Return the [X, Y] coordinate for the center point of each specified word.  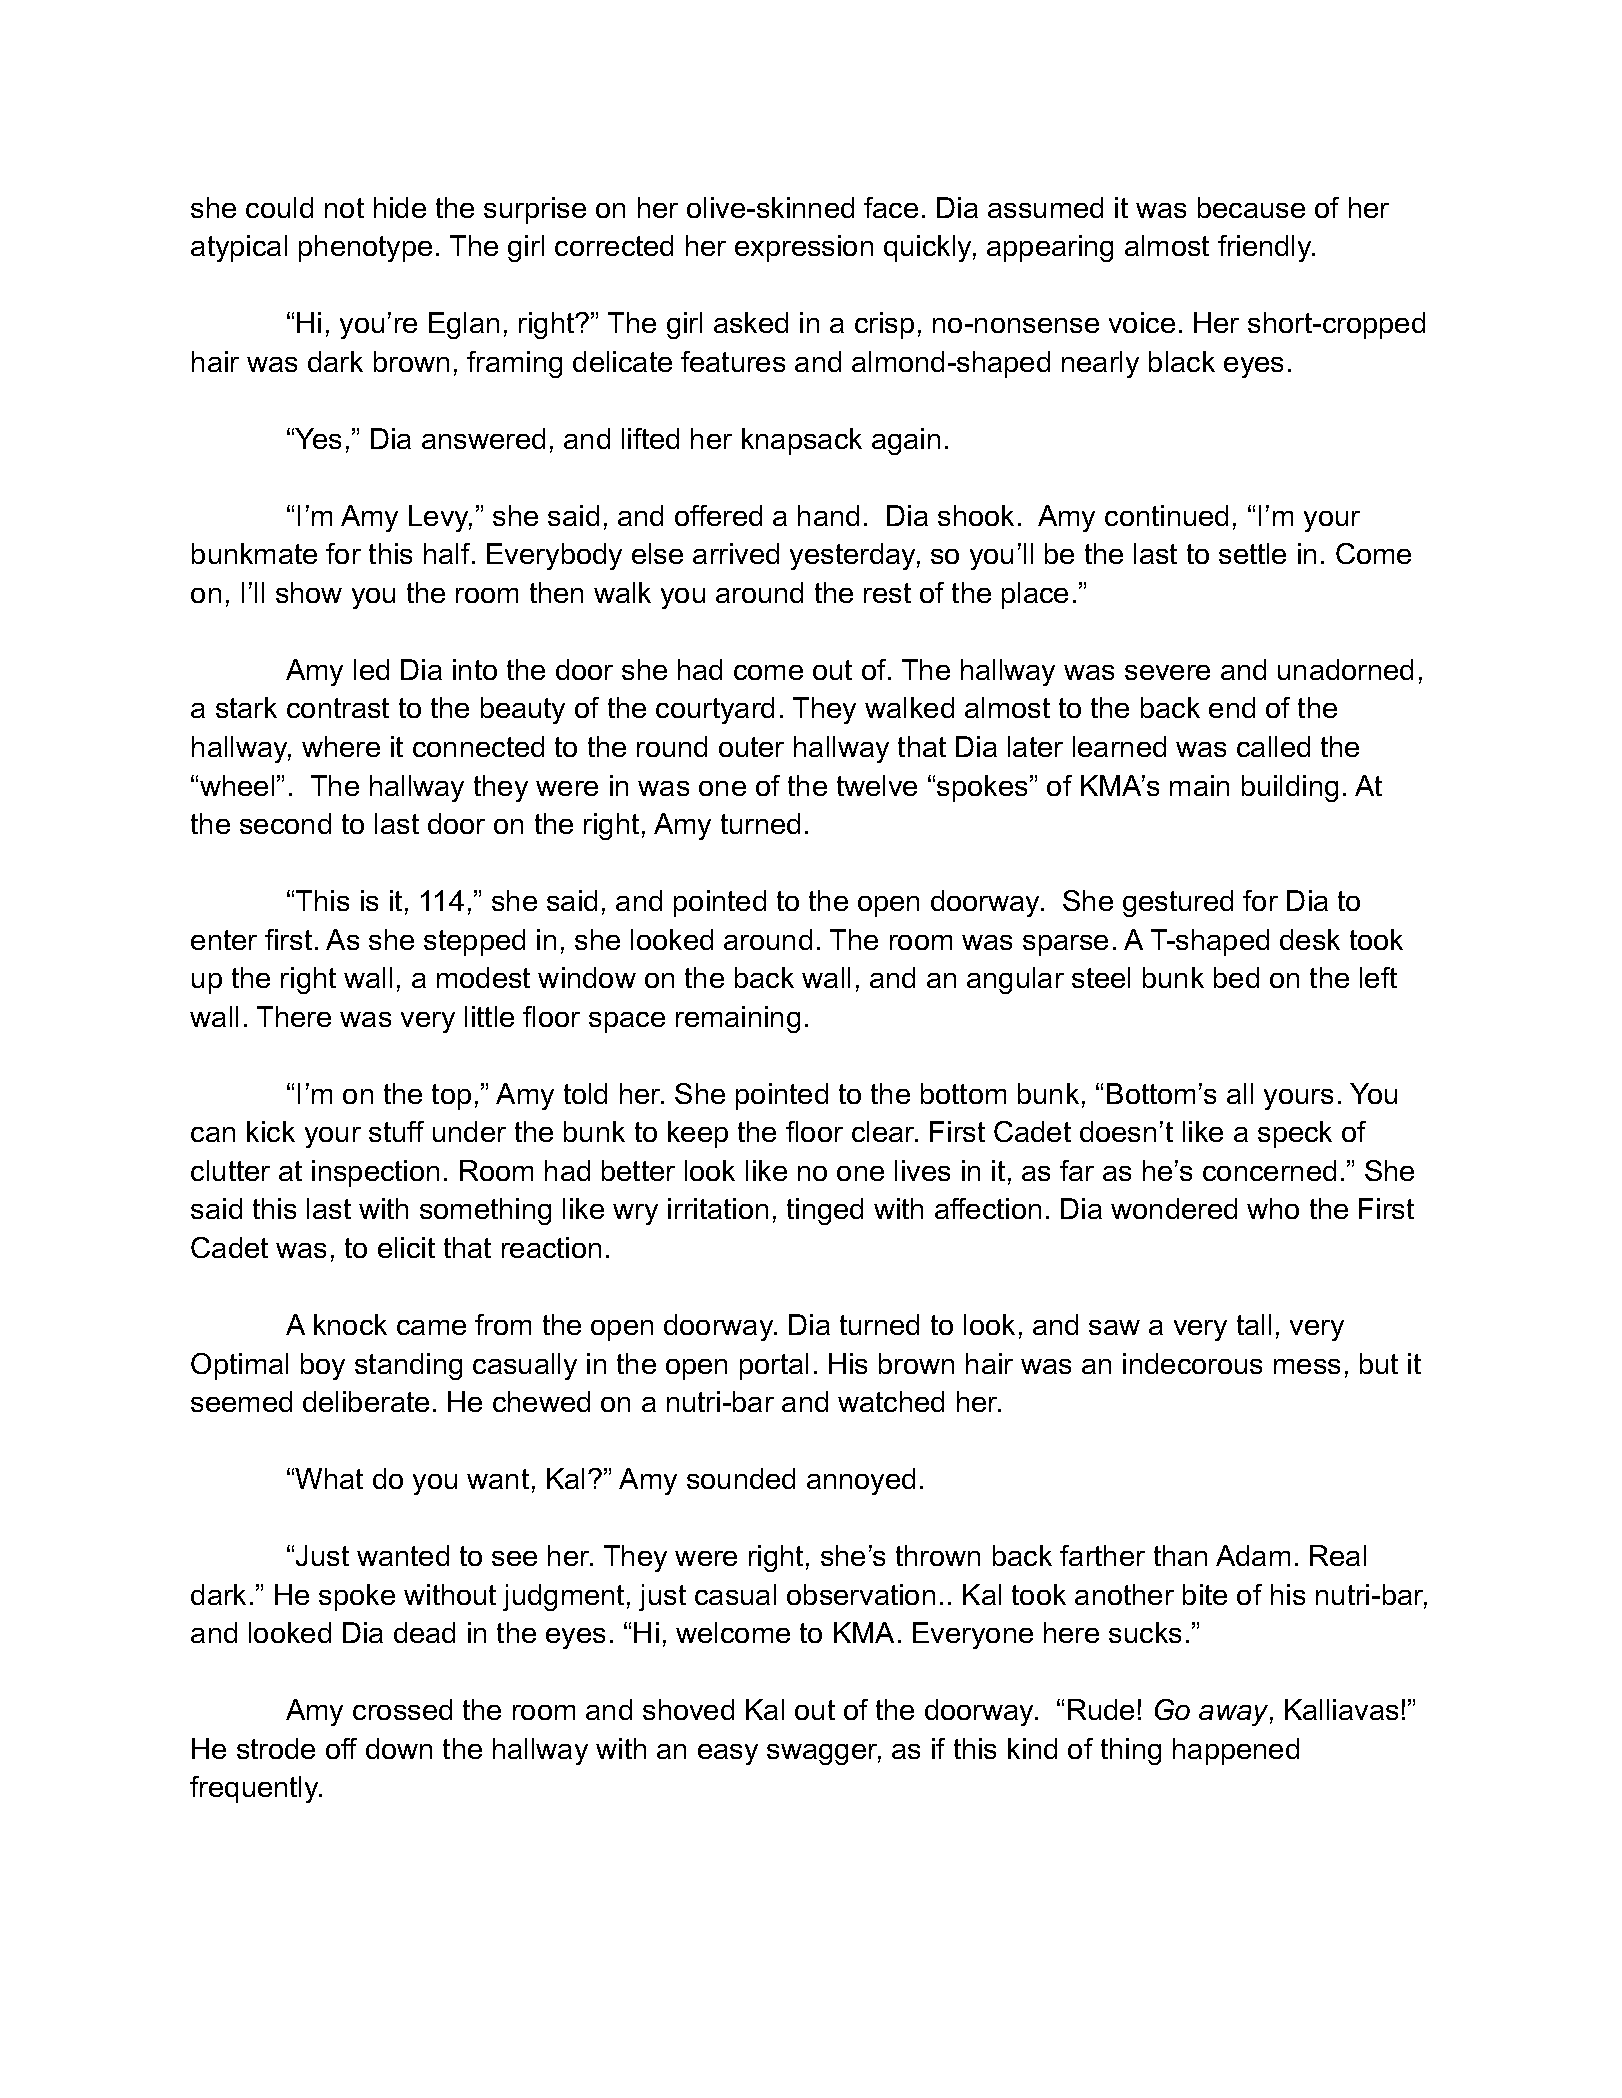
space [627, 1022]
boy [323, 1366]
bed [1236, 977]
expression [804, 248]
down [399, 1748]
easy [728, 1754]
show [309, 592]
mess [1307, 1366]
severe [1167, 672]
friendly [1266, 248]
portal [774, 1366]
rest [887, 593]
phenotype [365, 248]
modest [483, 977]
